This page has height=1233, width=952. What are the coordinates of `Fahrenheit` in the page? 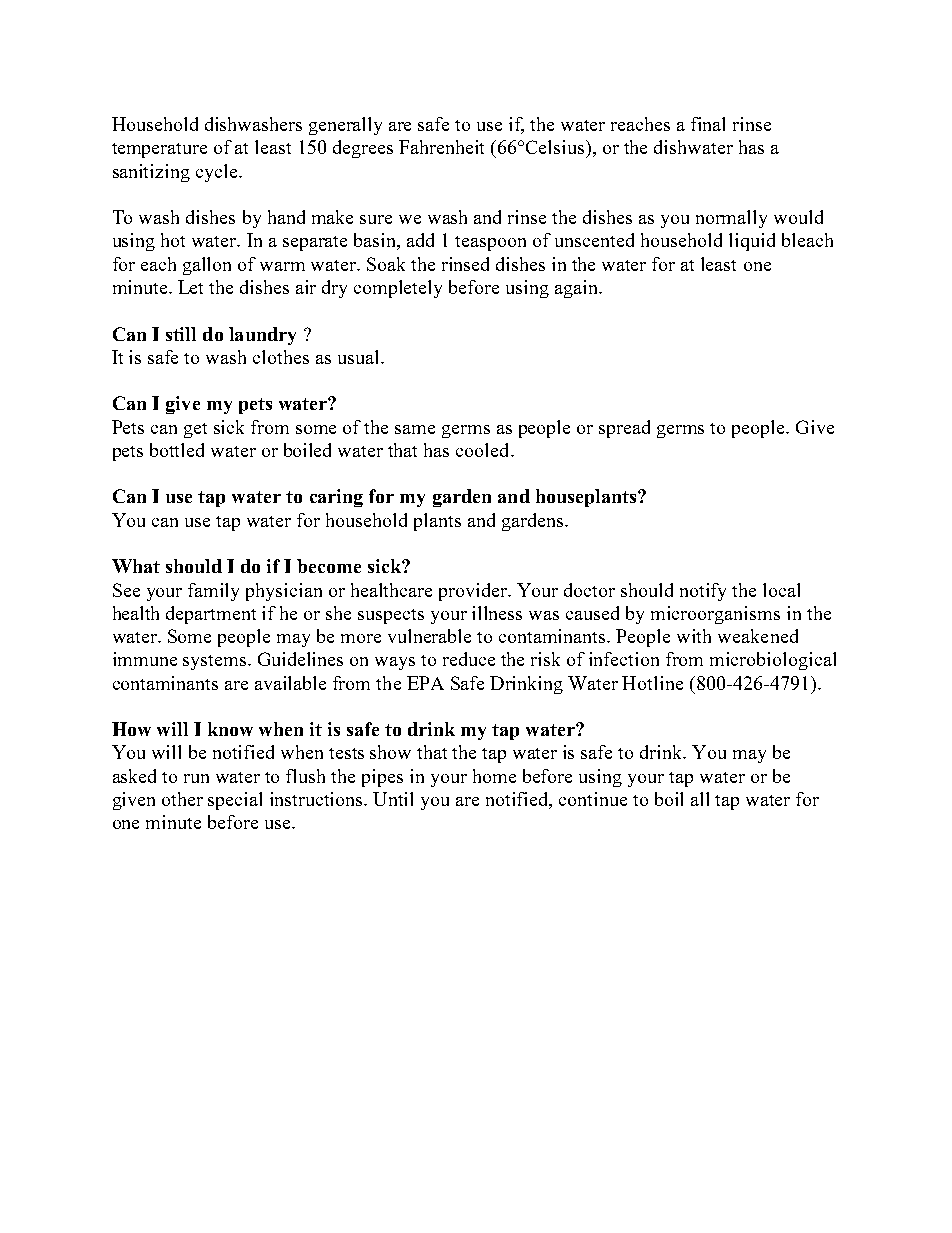 It's located at (441, 147).
